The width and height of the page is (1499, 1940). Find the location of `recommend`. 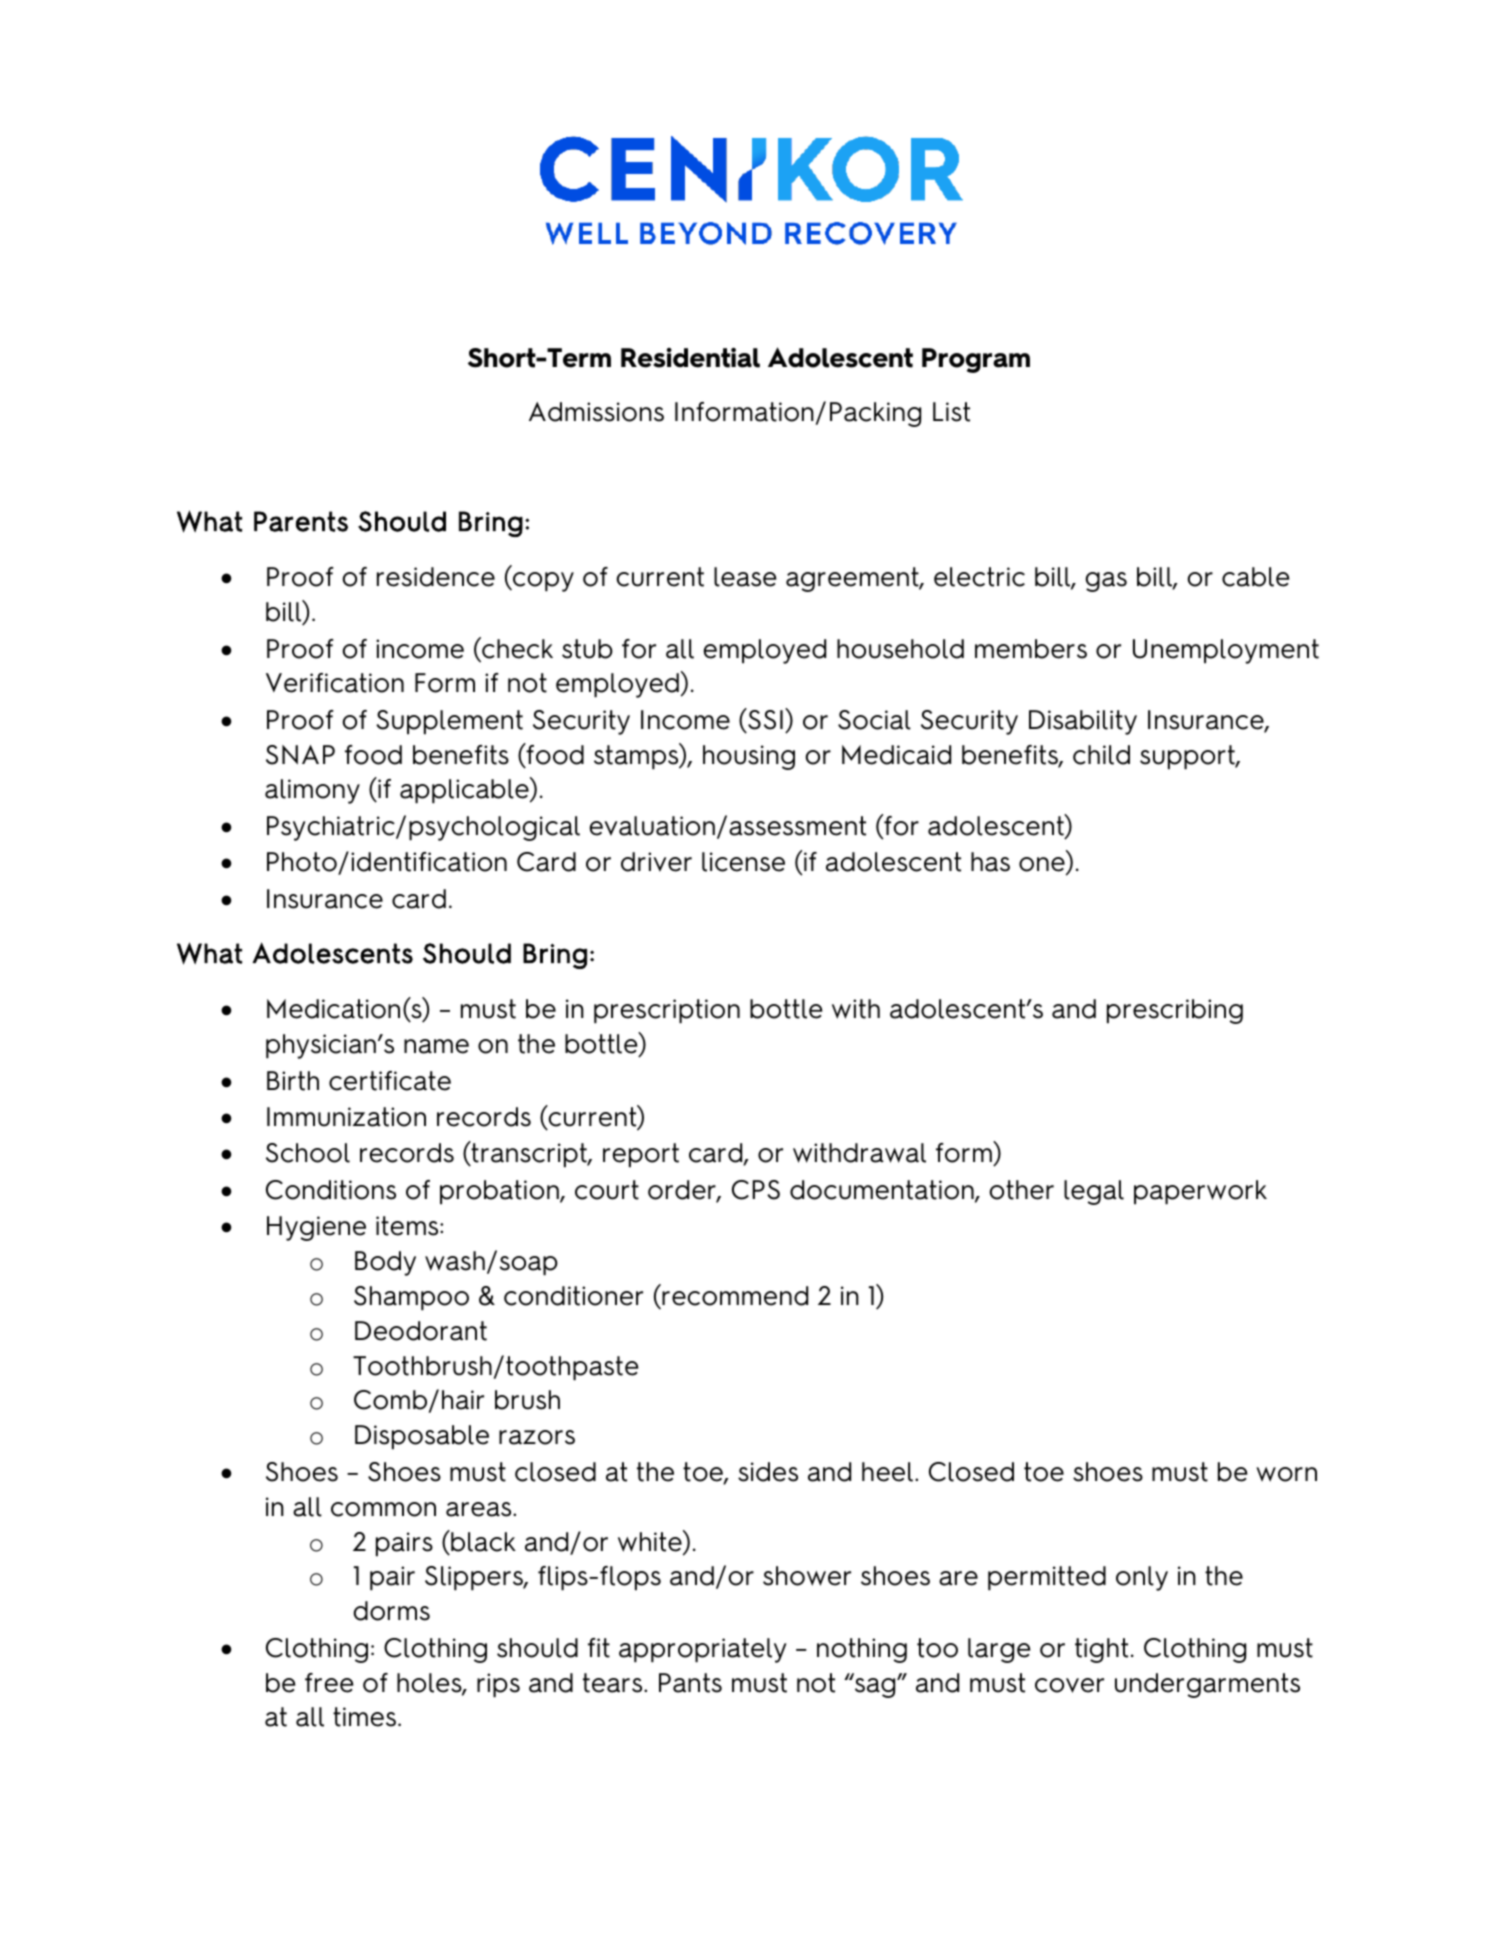

recommend is located at coordinates (734, 1295).
